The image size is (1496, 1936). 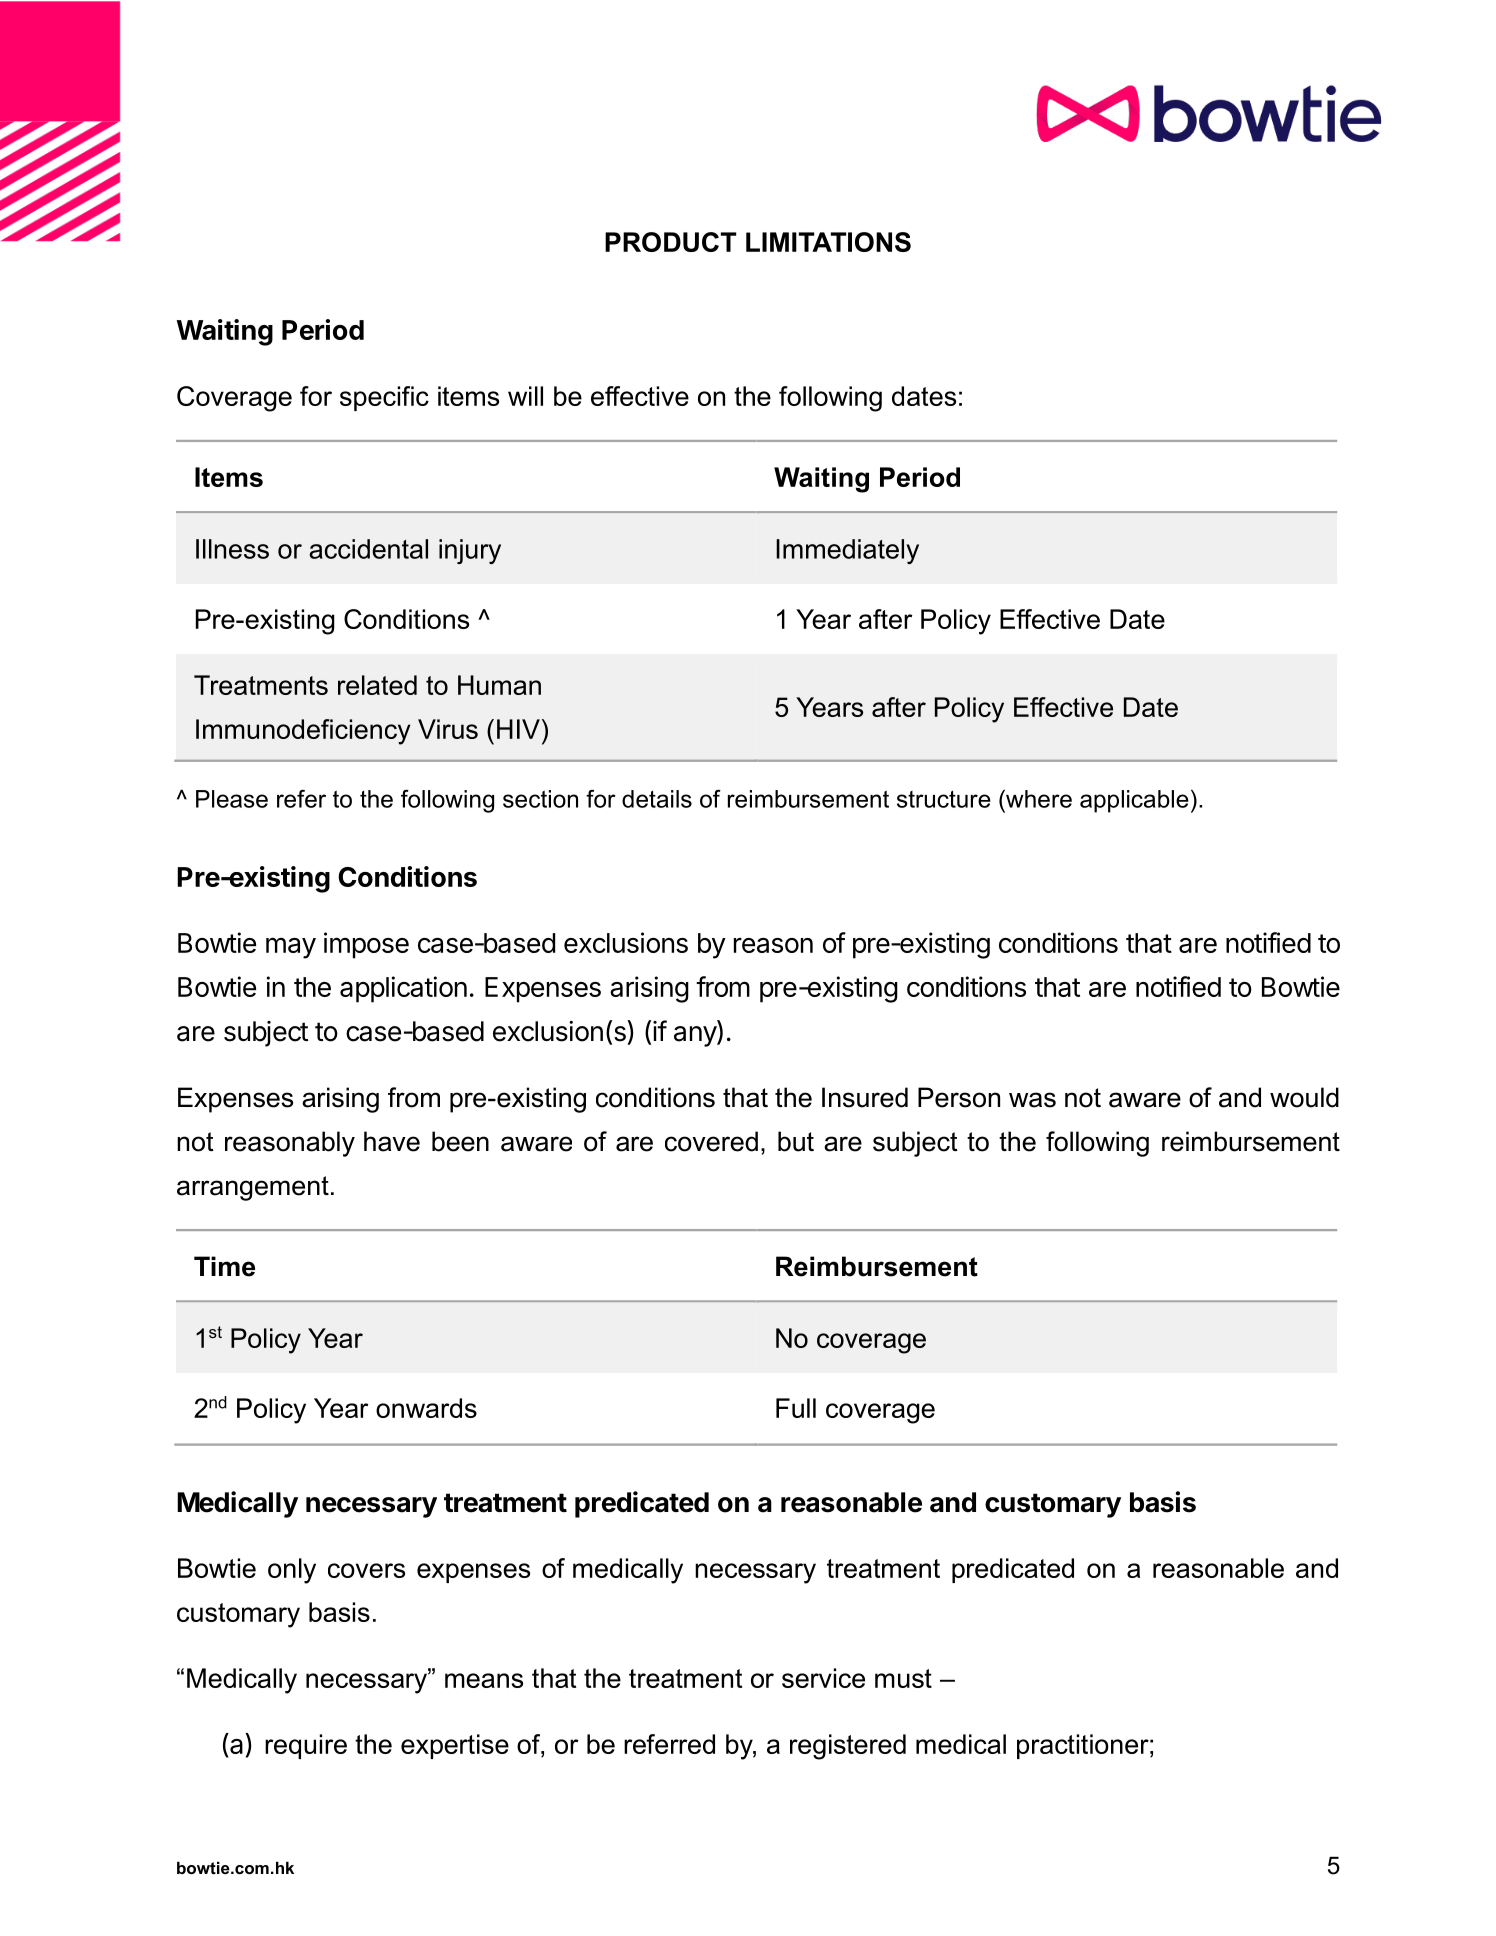 What do you see at coordinates (1304, 1097) in the page?
I see `would` at bounding box center [1304, 1097].
